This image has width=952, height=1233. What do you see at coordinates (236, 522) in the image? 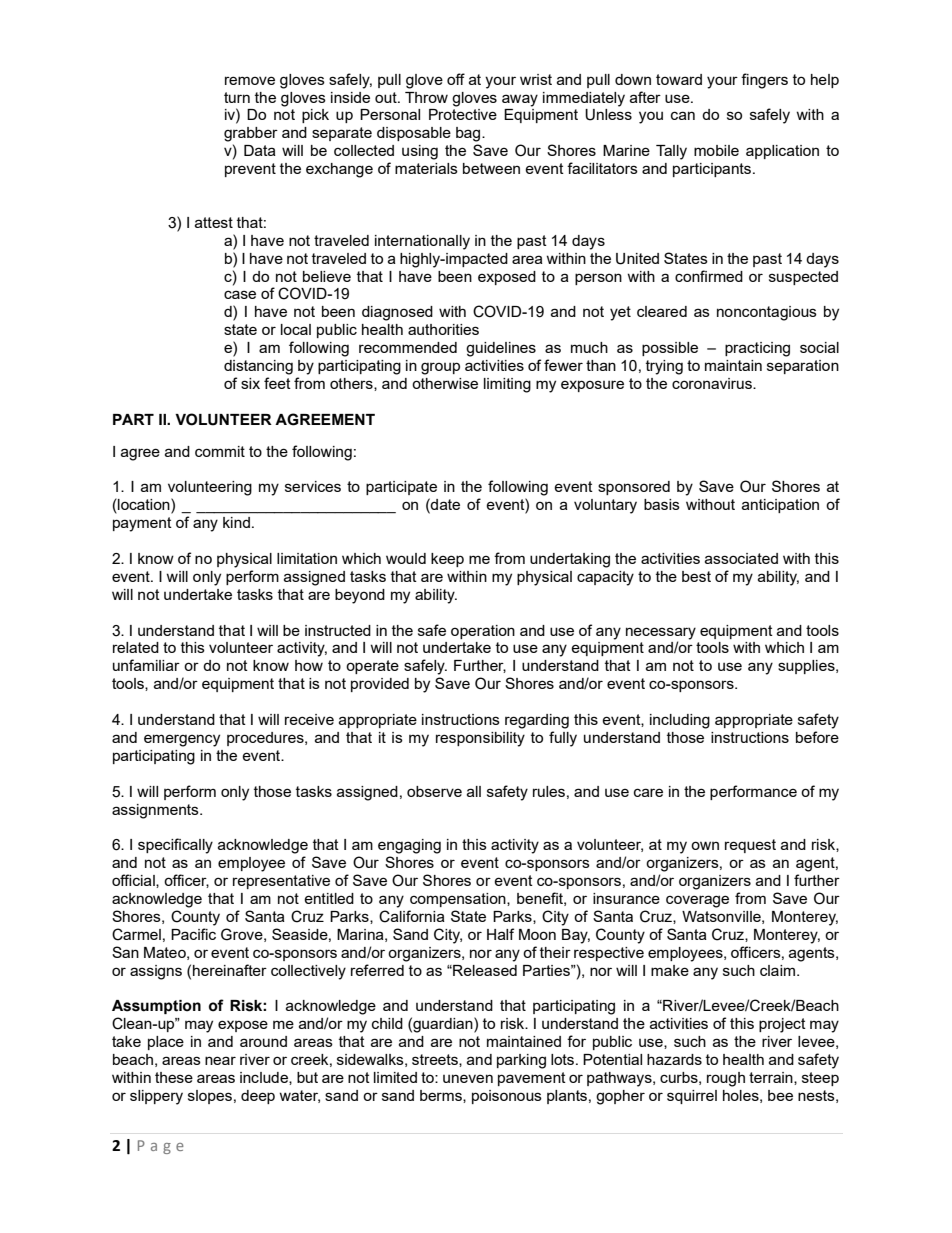
I see `kind` at bounding box center [236, 522].
